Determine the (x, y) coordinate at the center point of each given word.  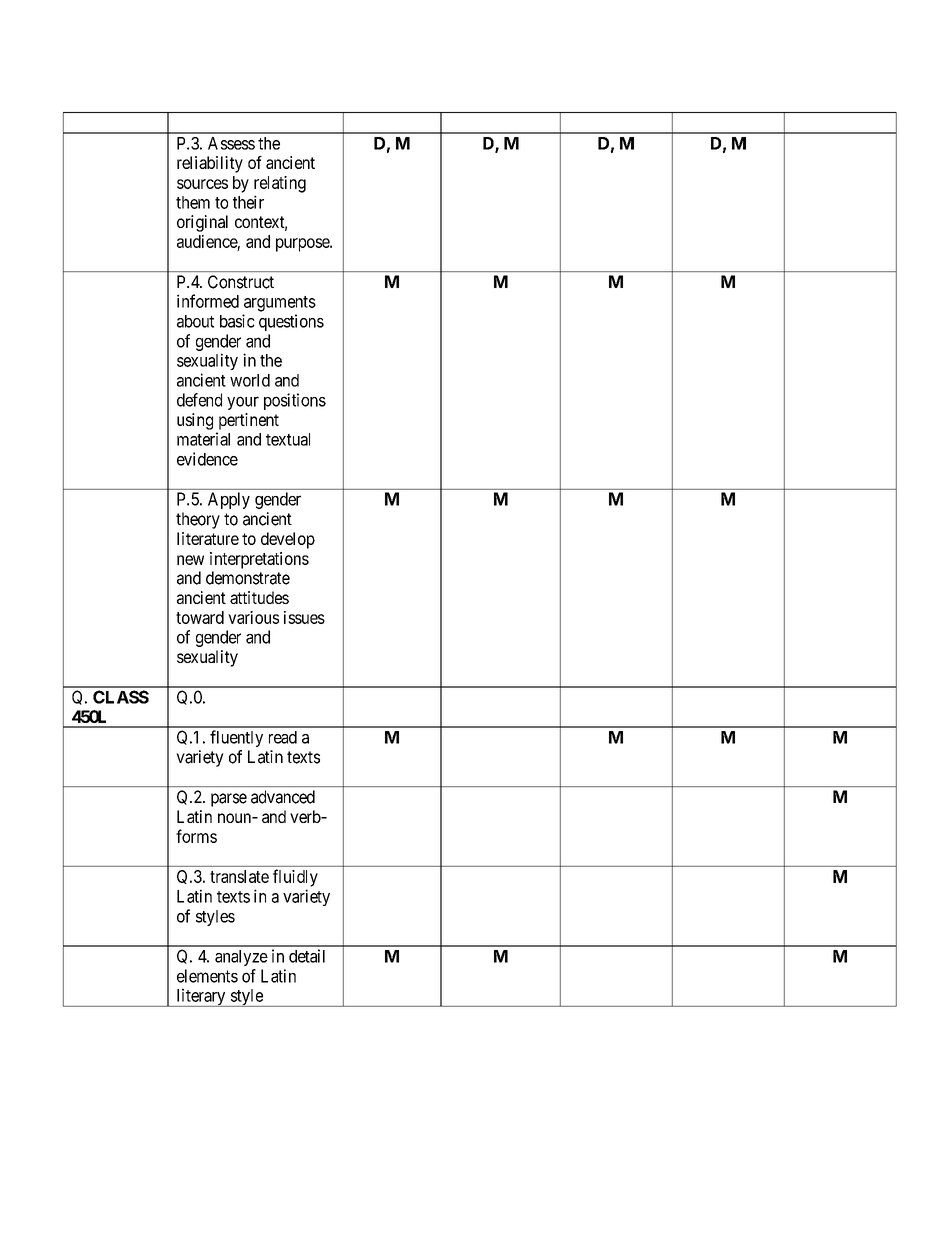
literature (208, 538)
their (248, 202)
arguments (280, 304)
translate (239, 876)
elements (207, 976)
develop (288, 540)
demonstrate (248, 578)
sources (202, 184)
